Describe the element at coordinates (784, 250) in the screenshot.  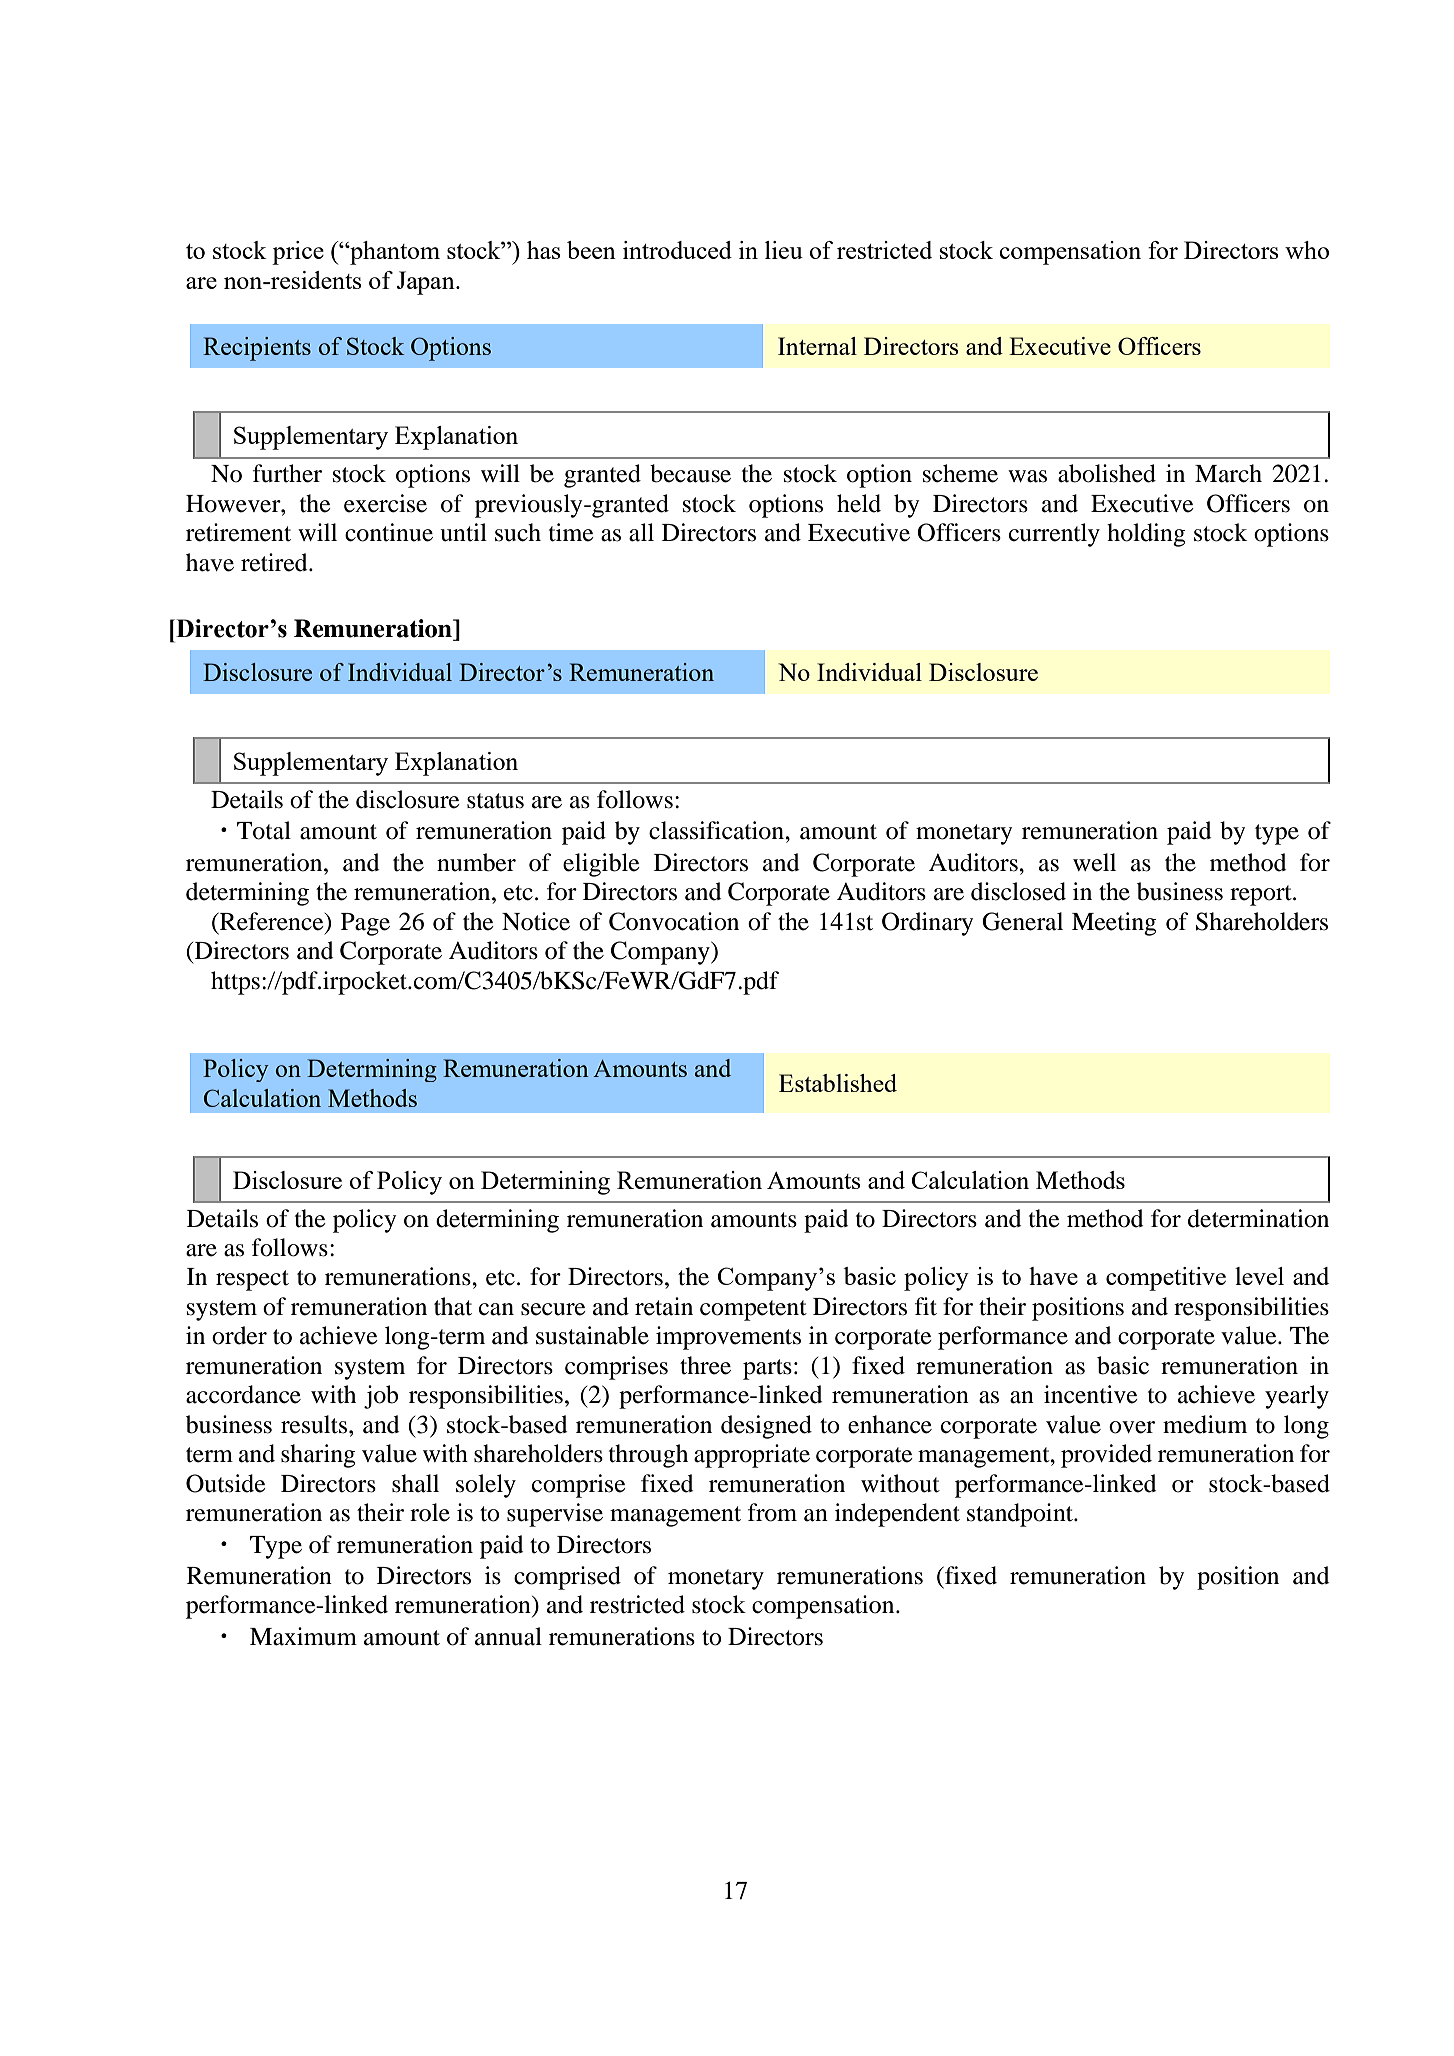
I see `lieu` at that location.
